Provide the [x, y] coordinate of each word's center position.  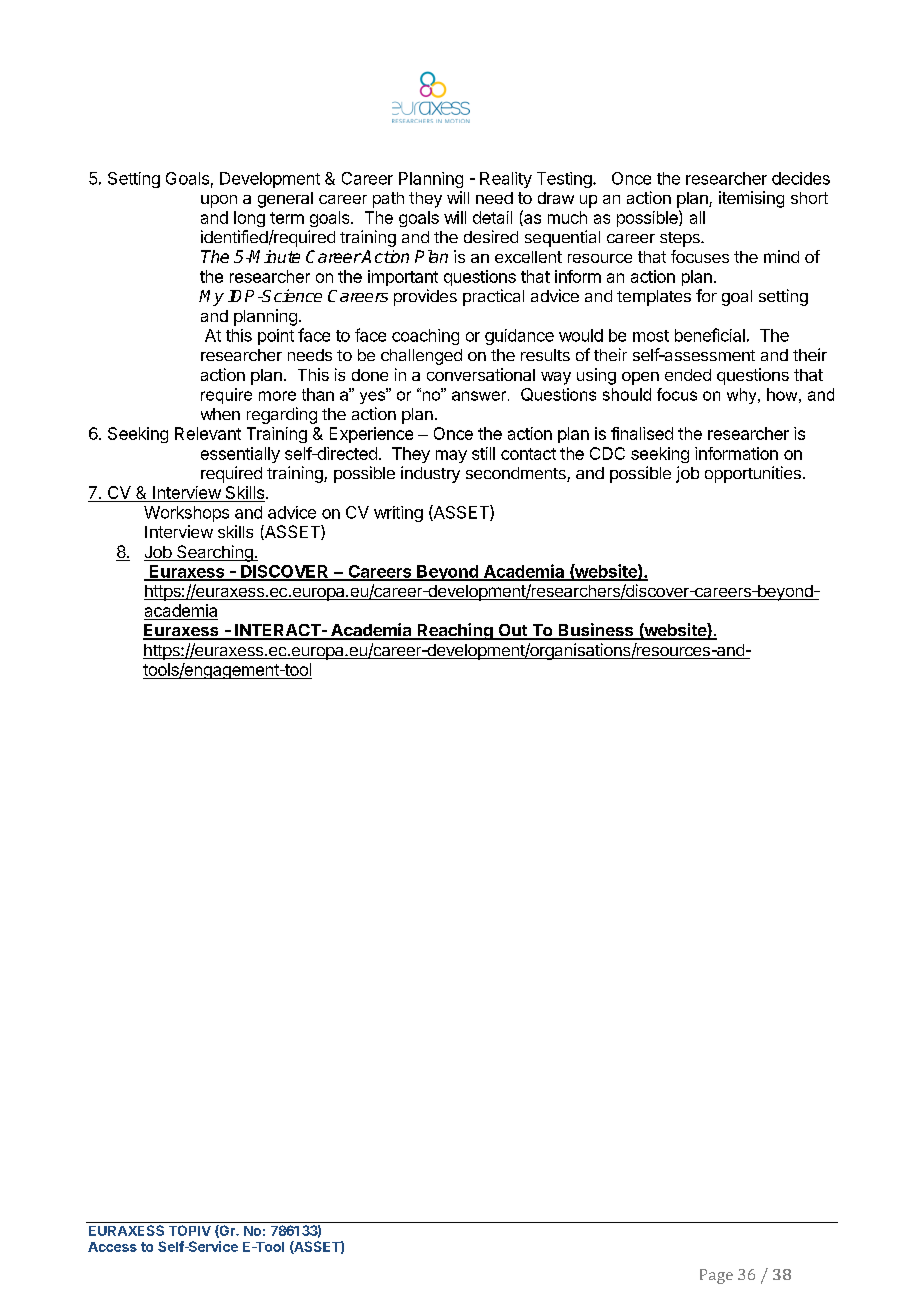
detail [492, 217]
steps [681, 239]
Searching [215, 553]
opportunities [753, 474]
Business [596, 631]
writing [398, 514]
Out [512, 631]
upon [219, 201]
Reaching [455, 631]
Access [112, 1247]
